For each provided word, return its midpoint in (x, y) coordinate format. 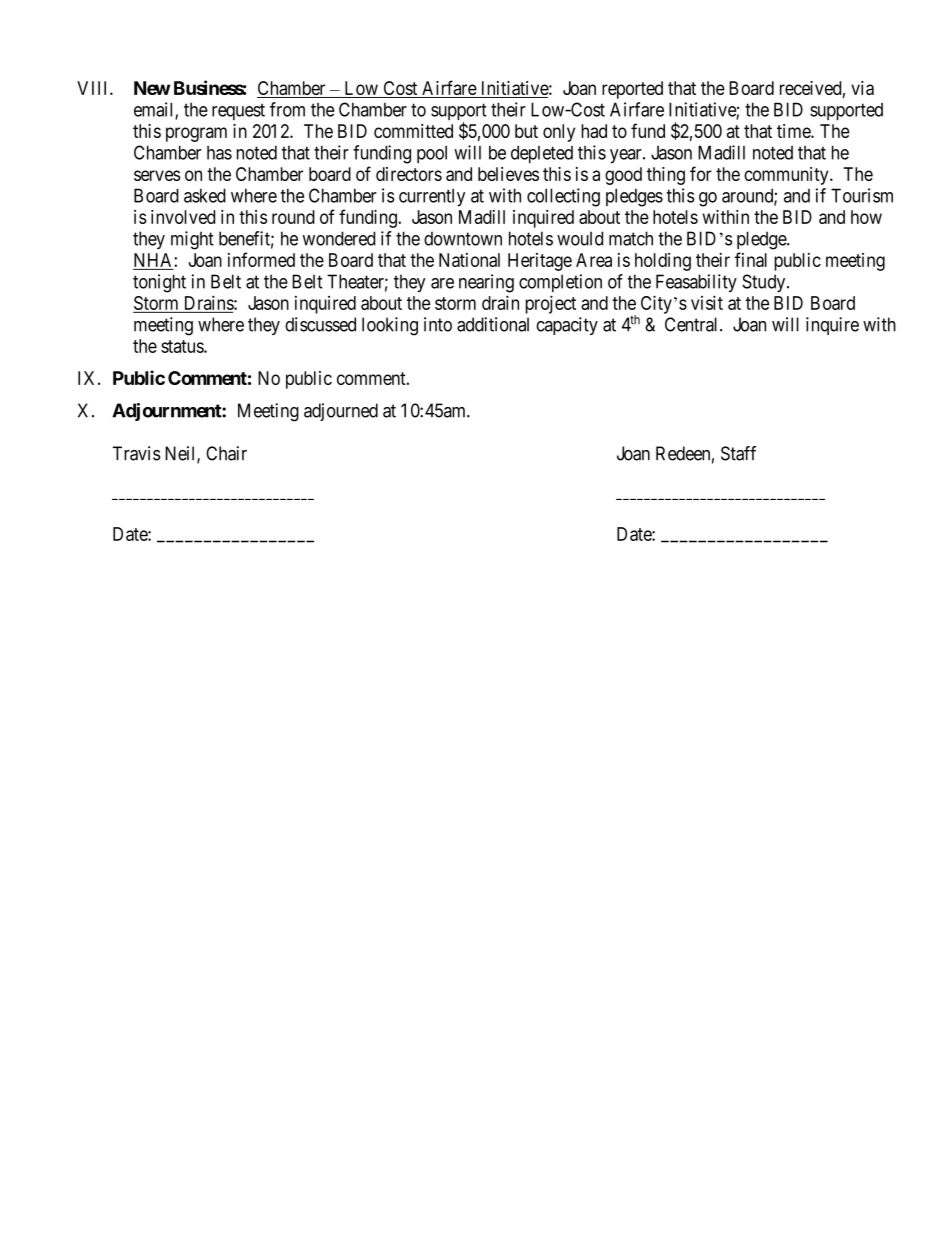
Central (693, 324)
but (526, 131)
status (183, 346)
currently (432, 197)
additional (493, 324)
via (862, 88)
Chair (226, 453)
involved (183, 217)
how (866, 217)
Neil (181, 454)
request (238, 111)
